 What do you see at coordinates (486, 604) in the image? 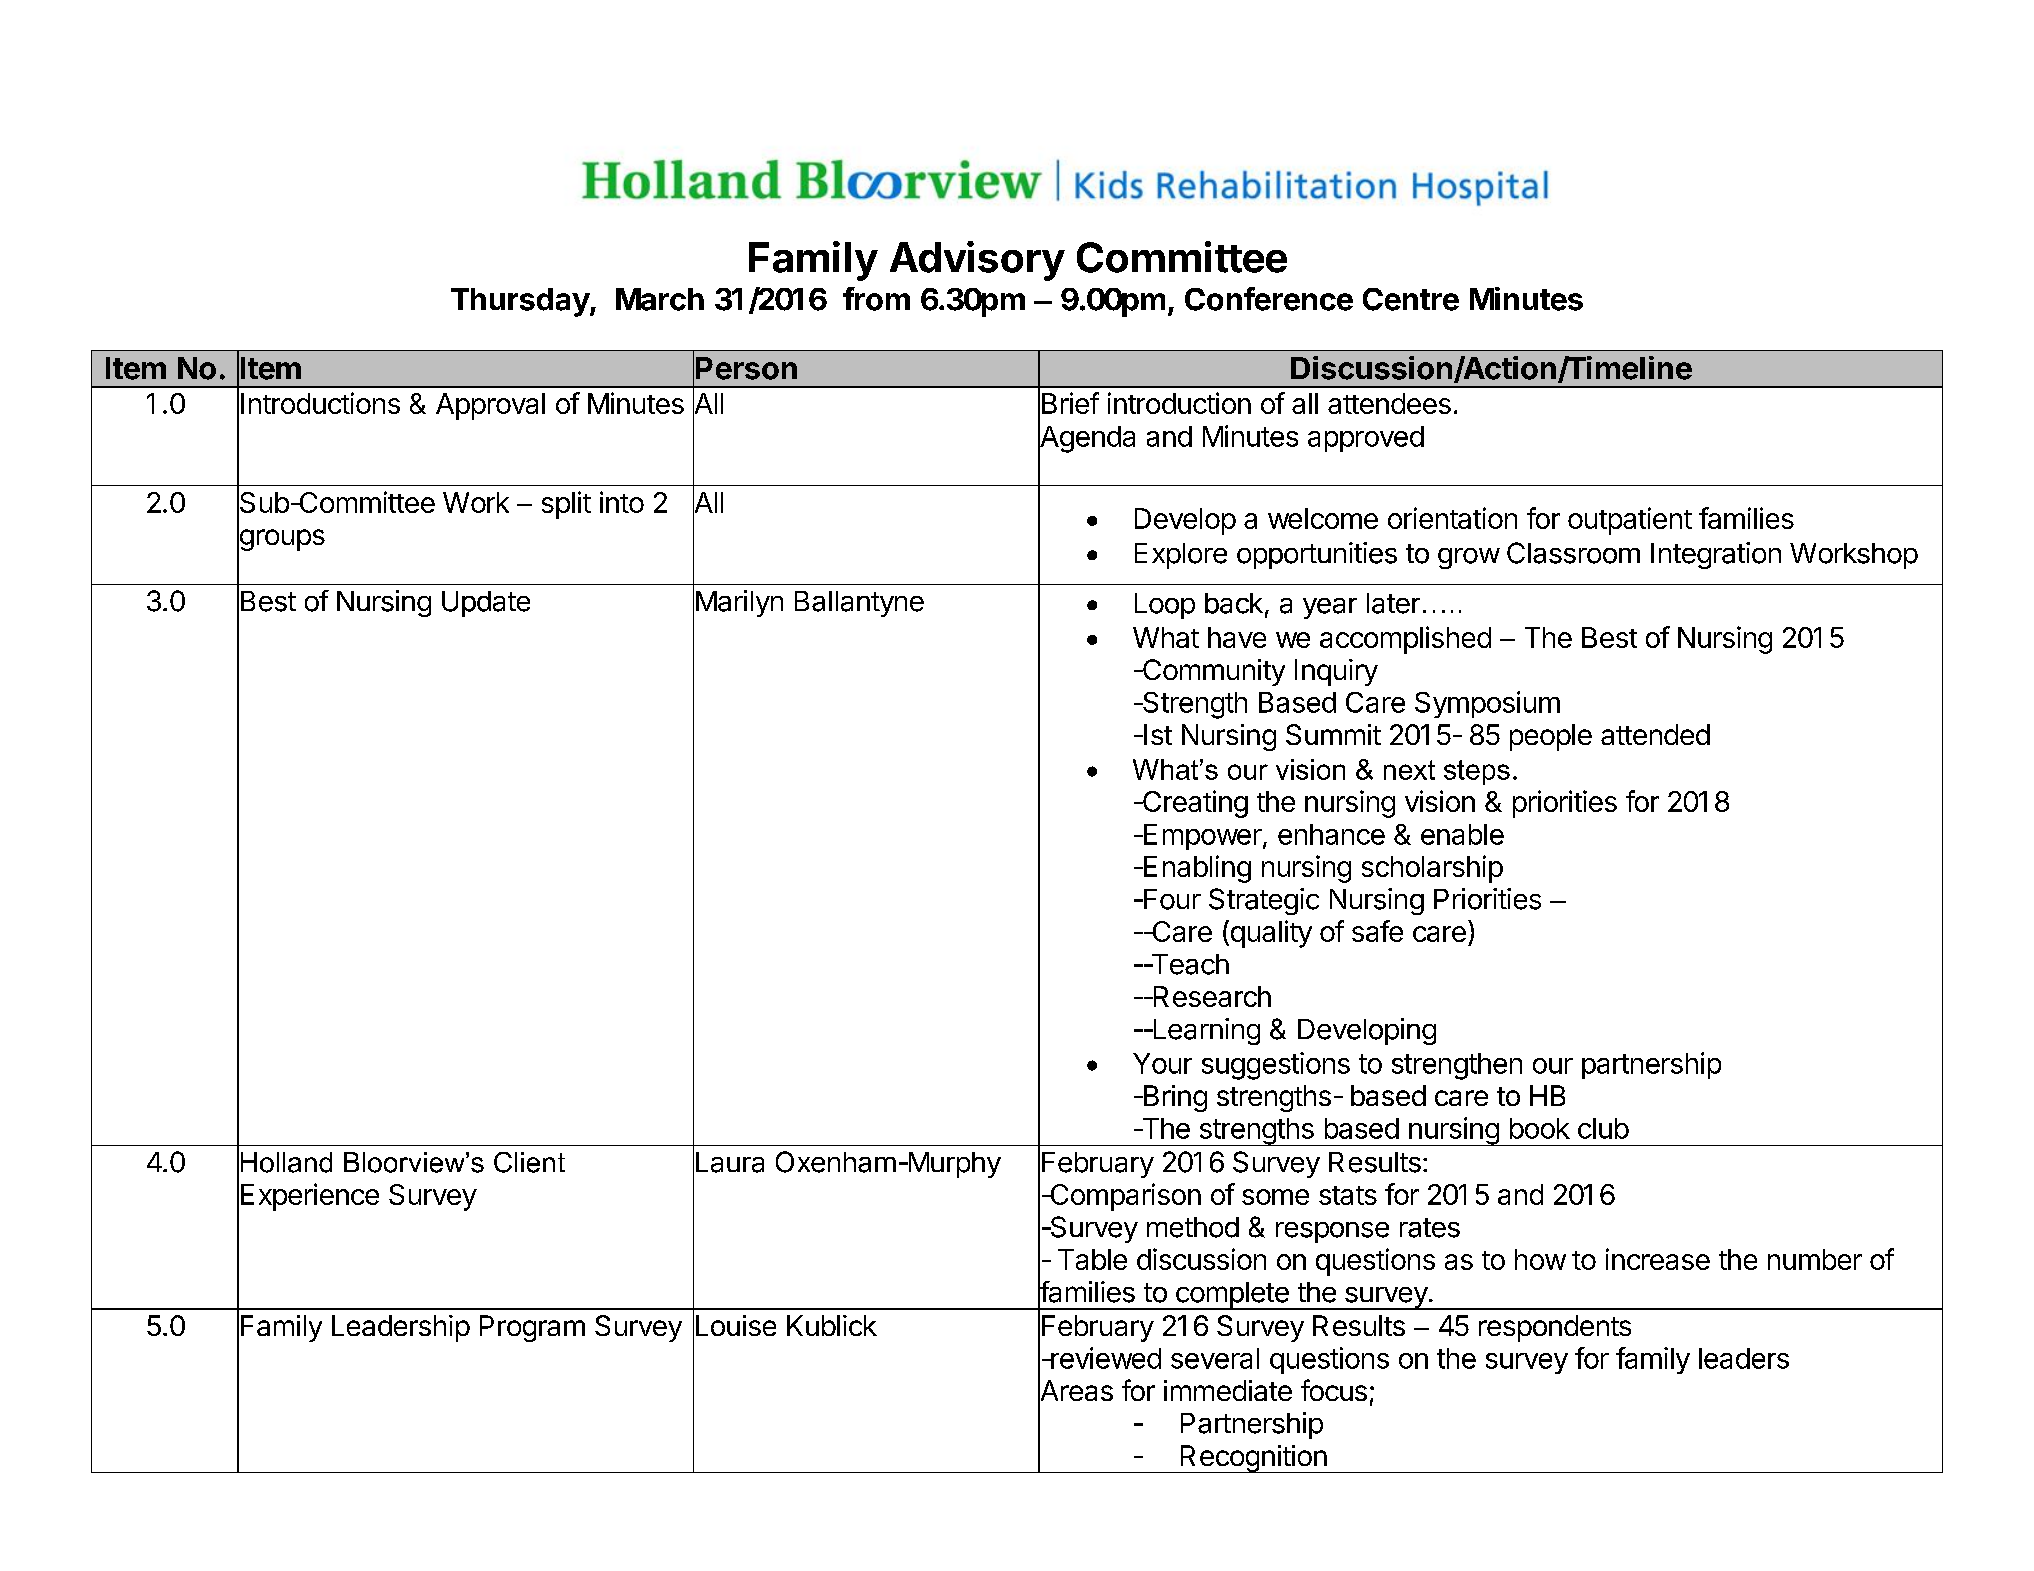
I see `Update` at bounding box center [486, 604].
